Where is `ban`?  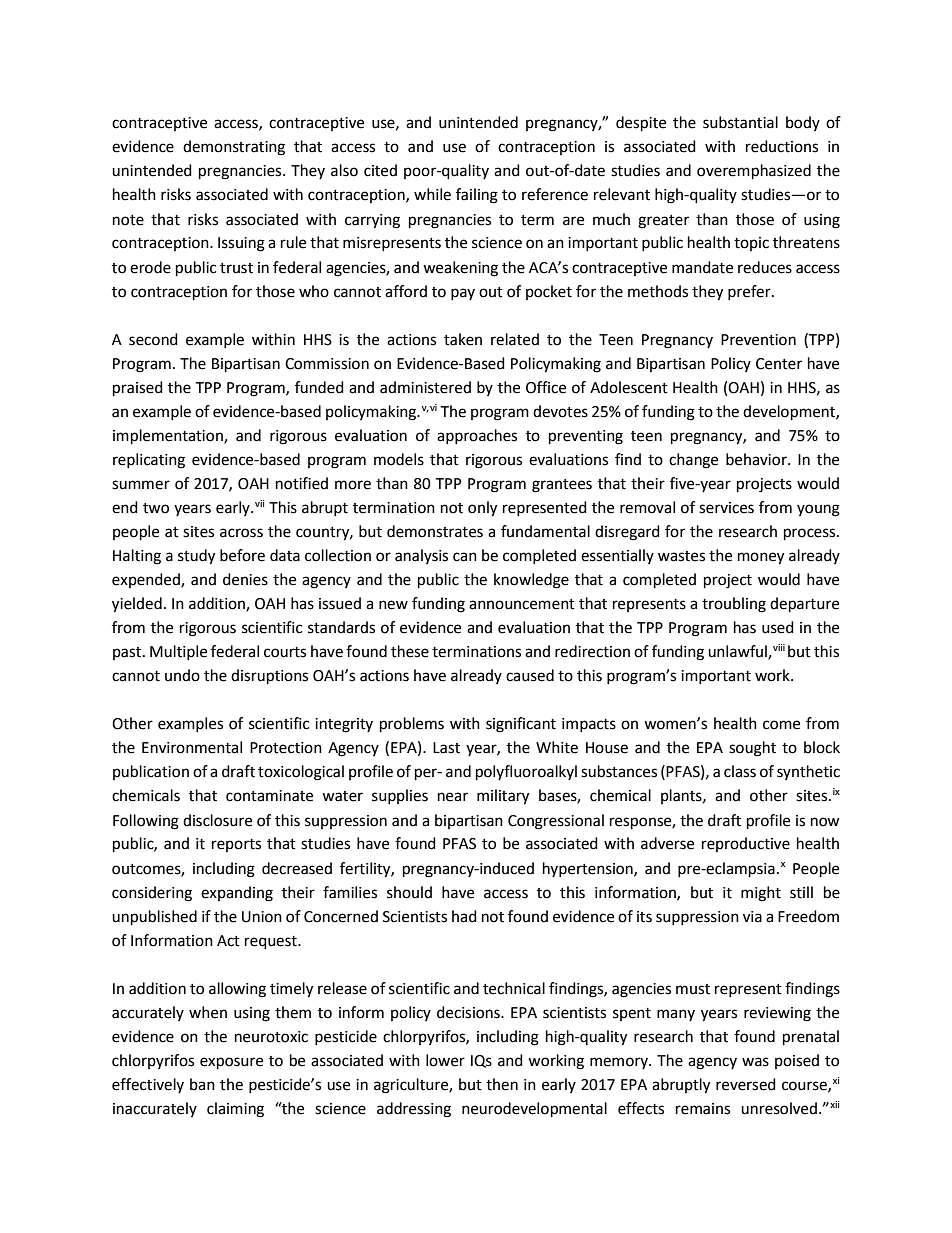 ban is located at coordinates (202, 1084).
